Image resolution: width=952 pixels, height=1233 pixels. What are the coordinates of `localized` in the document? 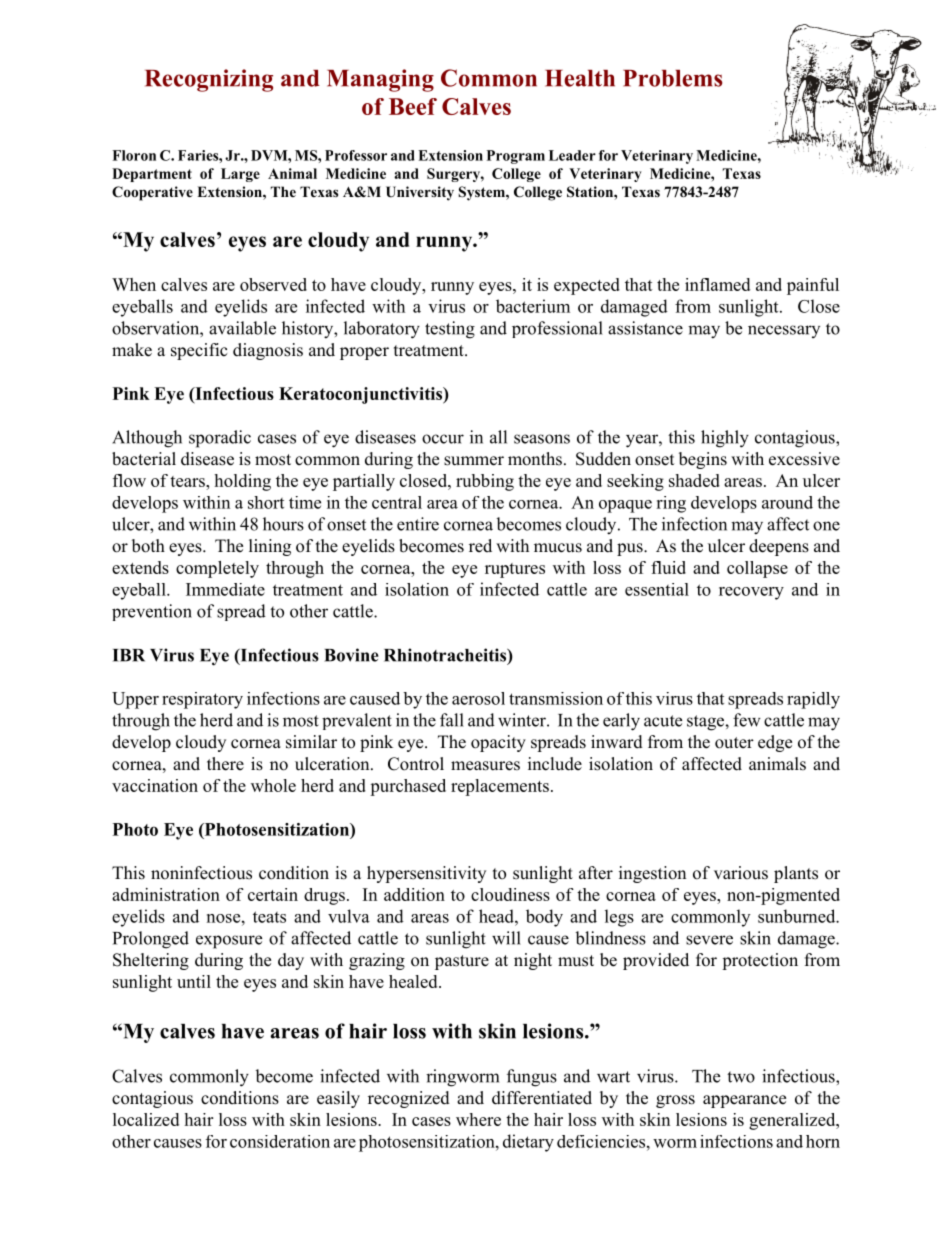 It's located at (146, 1119).
